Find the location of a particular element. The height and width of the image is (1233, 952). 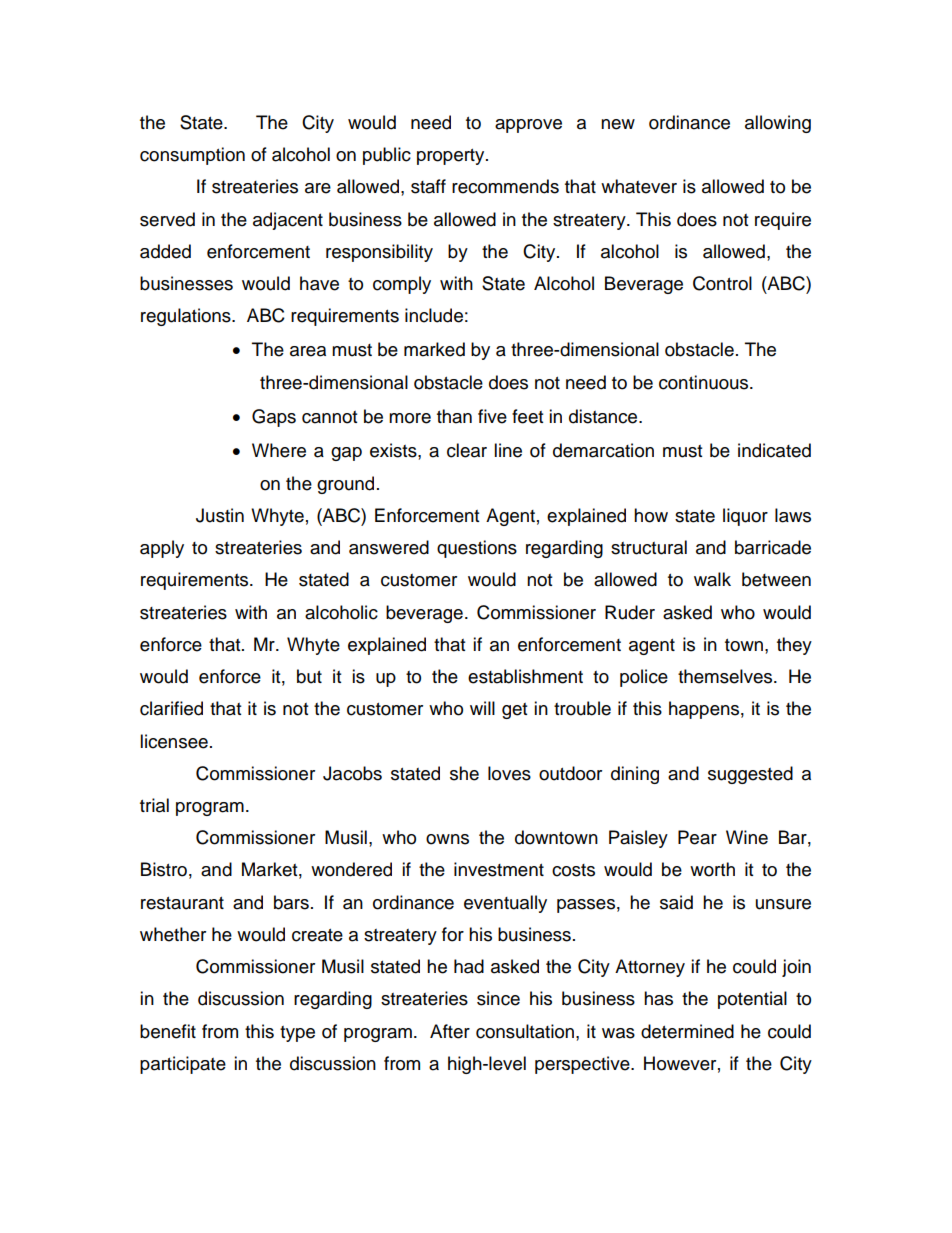

determined is located at coordinates (687, 1031).
